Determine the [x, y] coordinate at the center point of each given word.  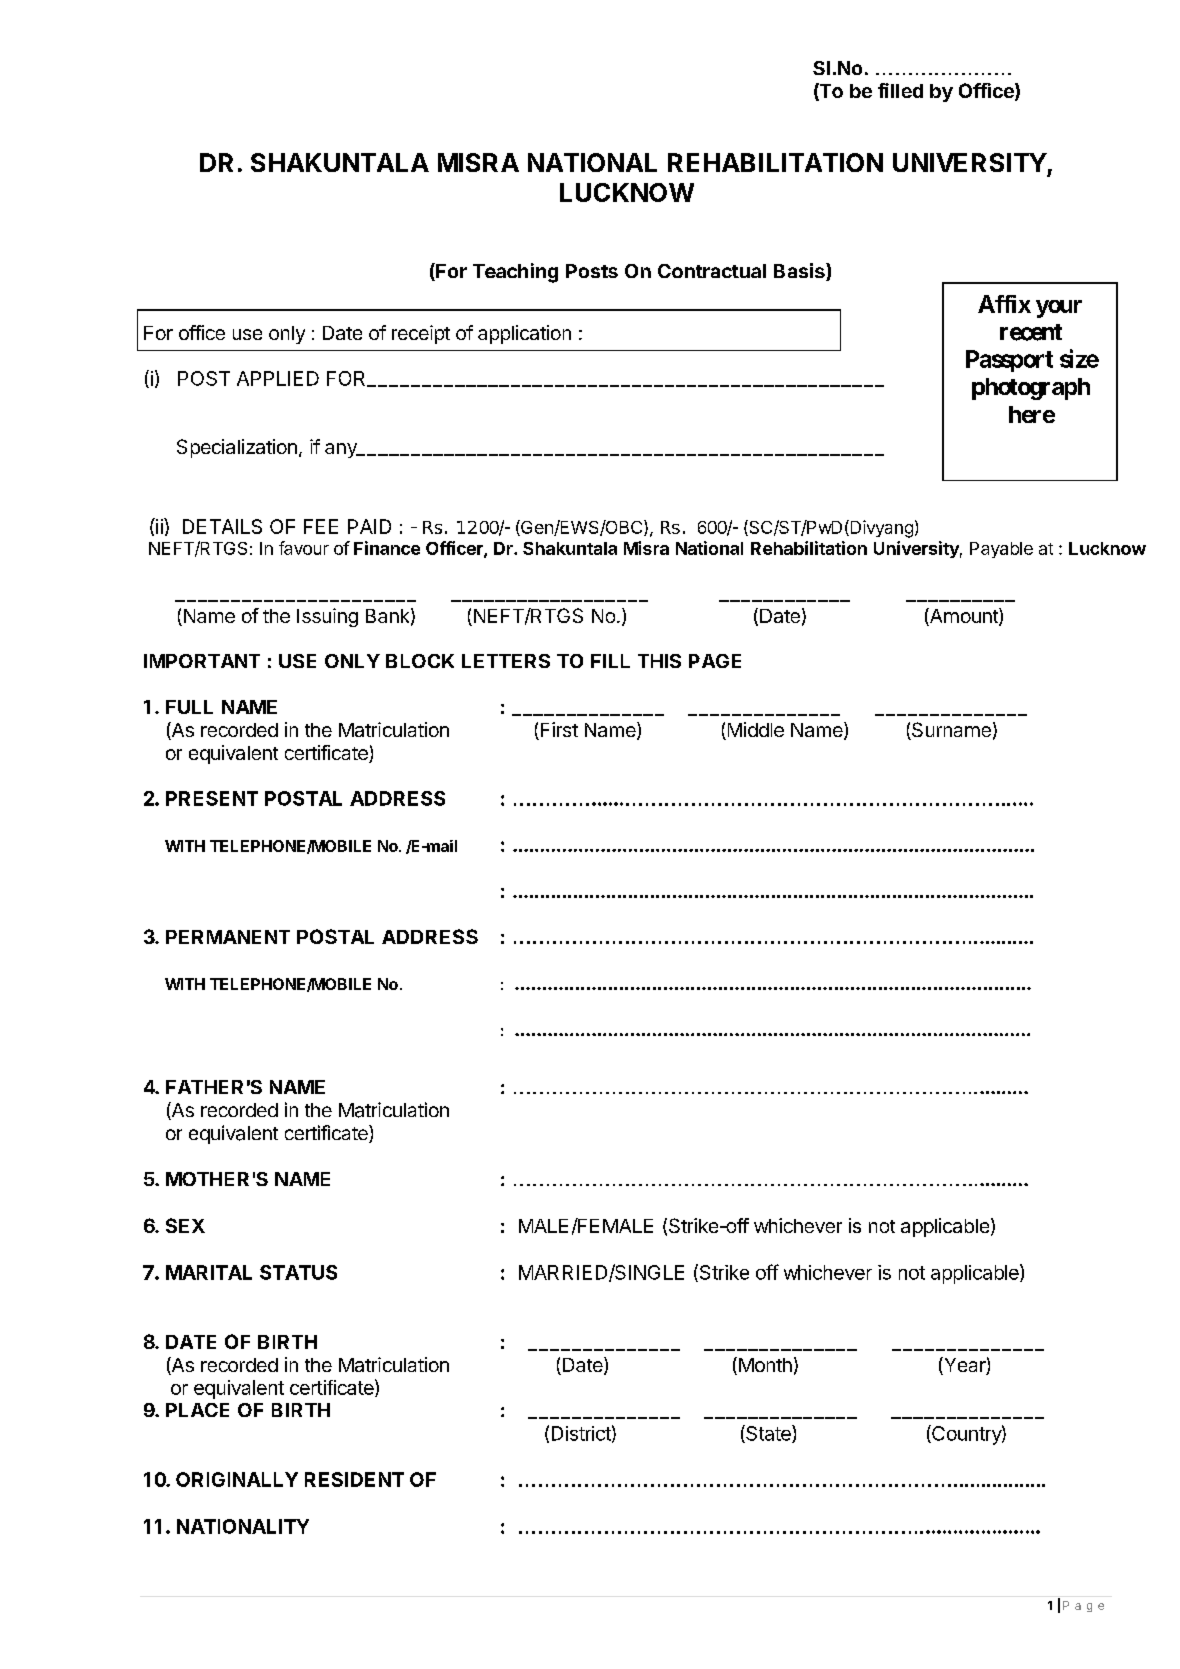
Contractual [712, 271]
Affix [1004, 304]
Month [764, 1366]
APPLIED [278, 378]
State [768, 1434]
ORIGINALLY [237, 1479]
